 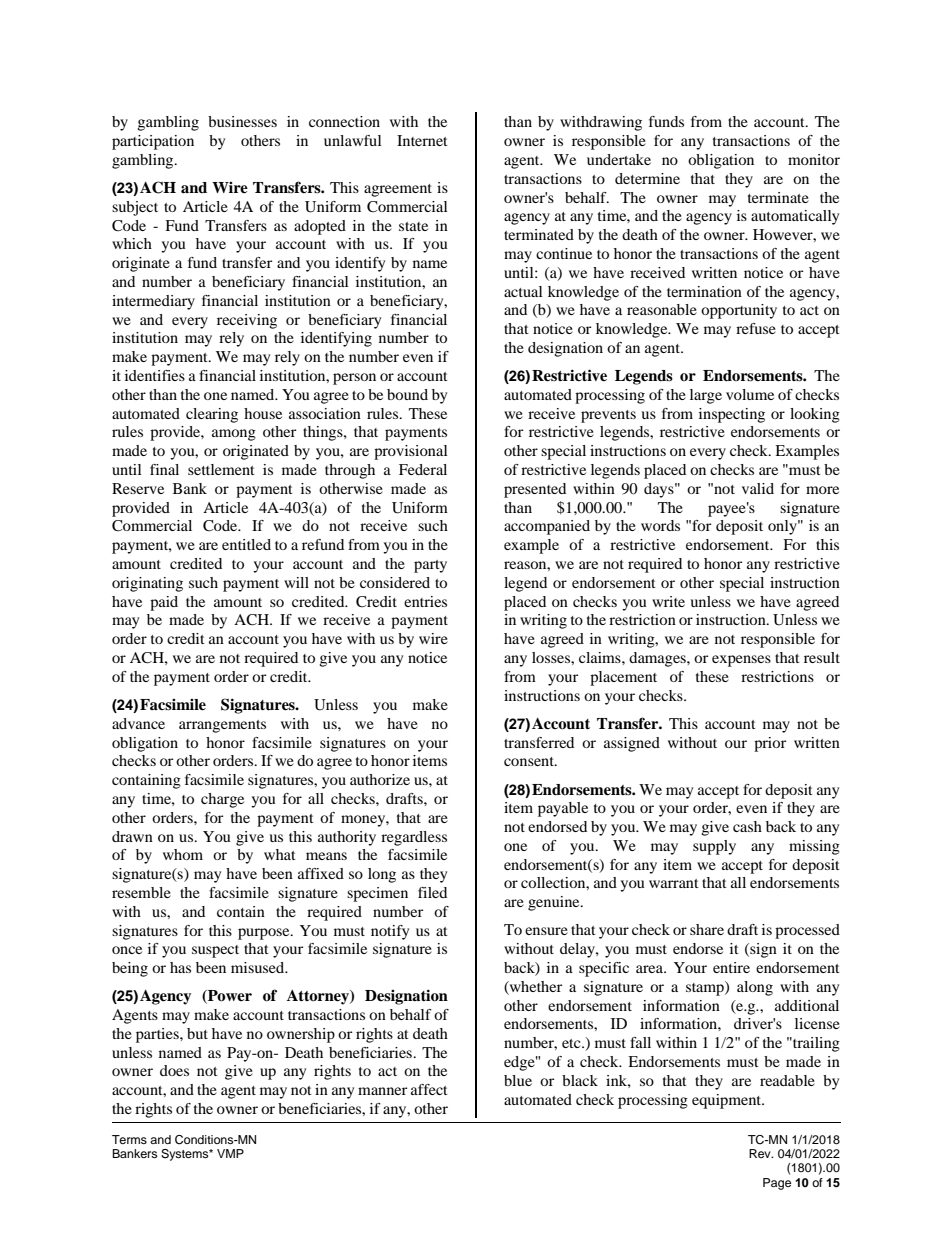 What do you see at coordinates (422, 140) in the image?
I see `Internet` at bounding box center [422, 140].
